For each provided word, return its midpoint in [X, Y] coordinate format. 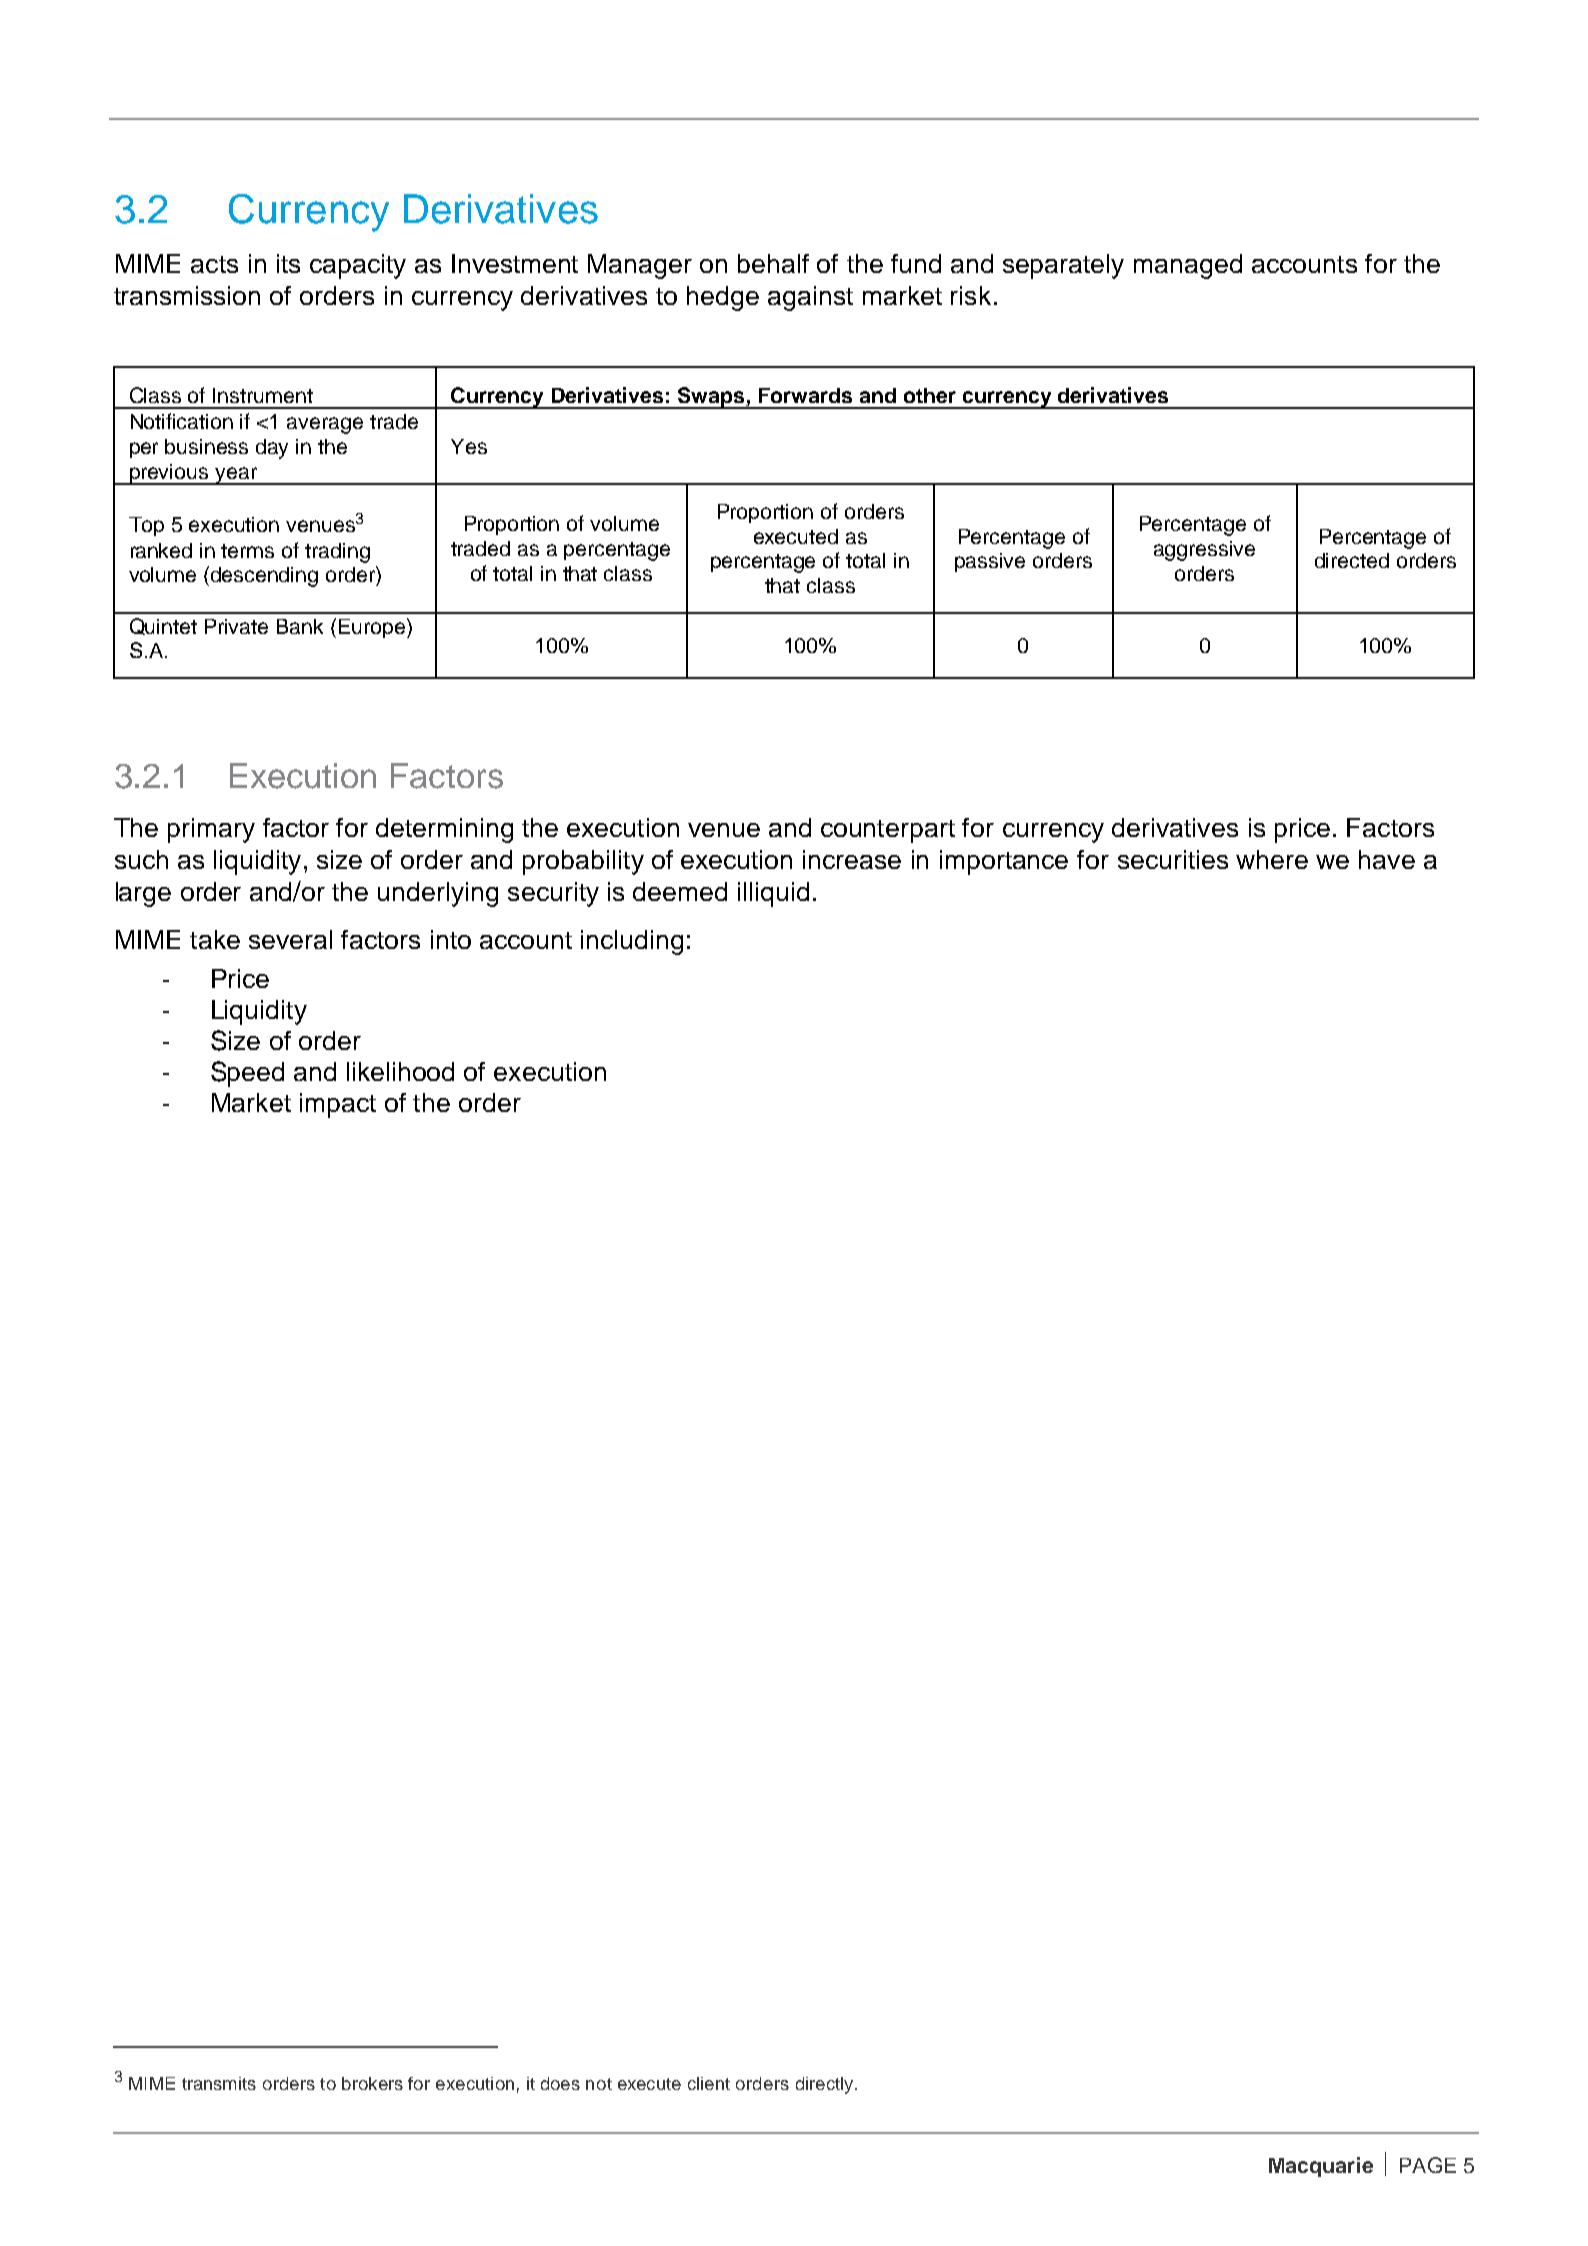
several [290, 939]
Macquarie [1321, 2167]
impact [338, 1105]
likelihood [400, 1071]
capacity [358, 266]
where [1272, 859]
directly [826, 2085]
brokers [372, 2083]
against [810, 298]
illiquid [773, 894]
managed [1188, 266]
